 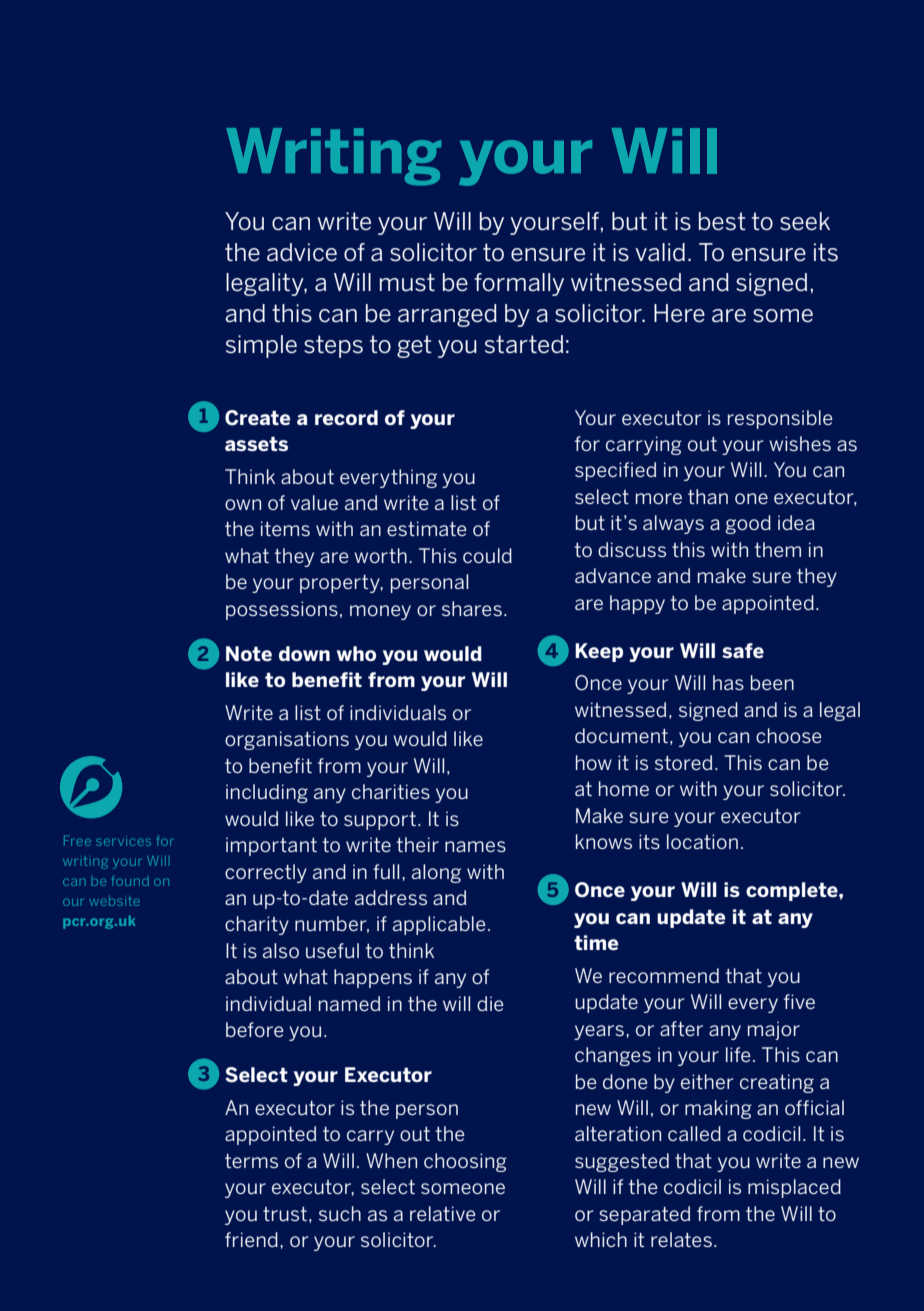 I want to click on charities, so click(x=391, y=791).
